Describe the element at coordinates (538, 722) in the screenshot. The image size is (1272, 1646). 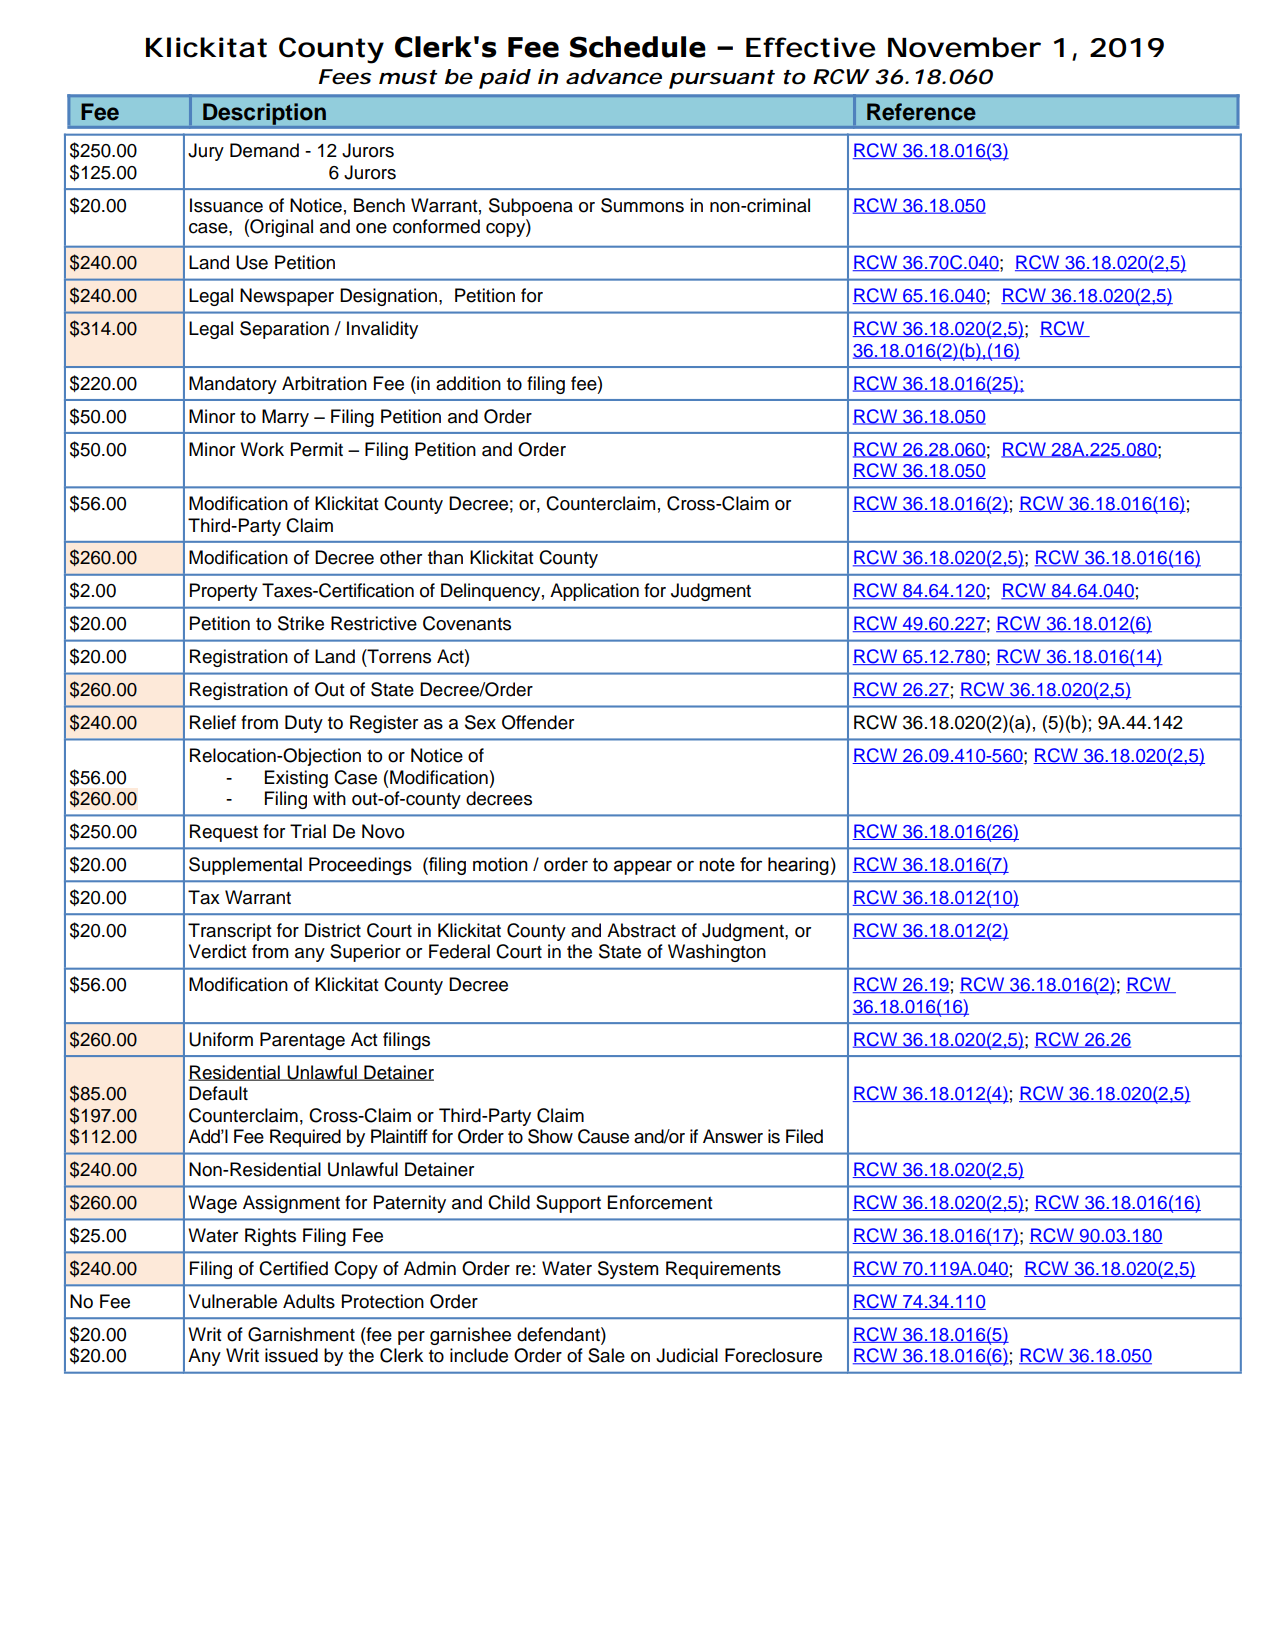
I see `Offender` at that location.
